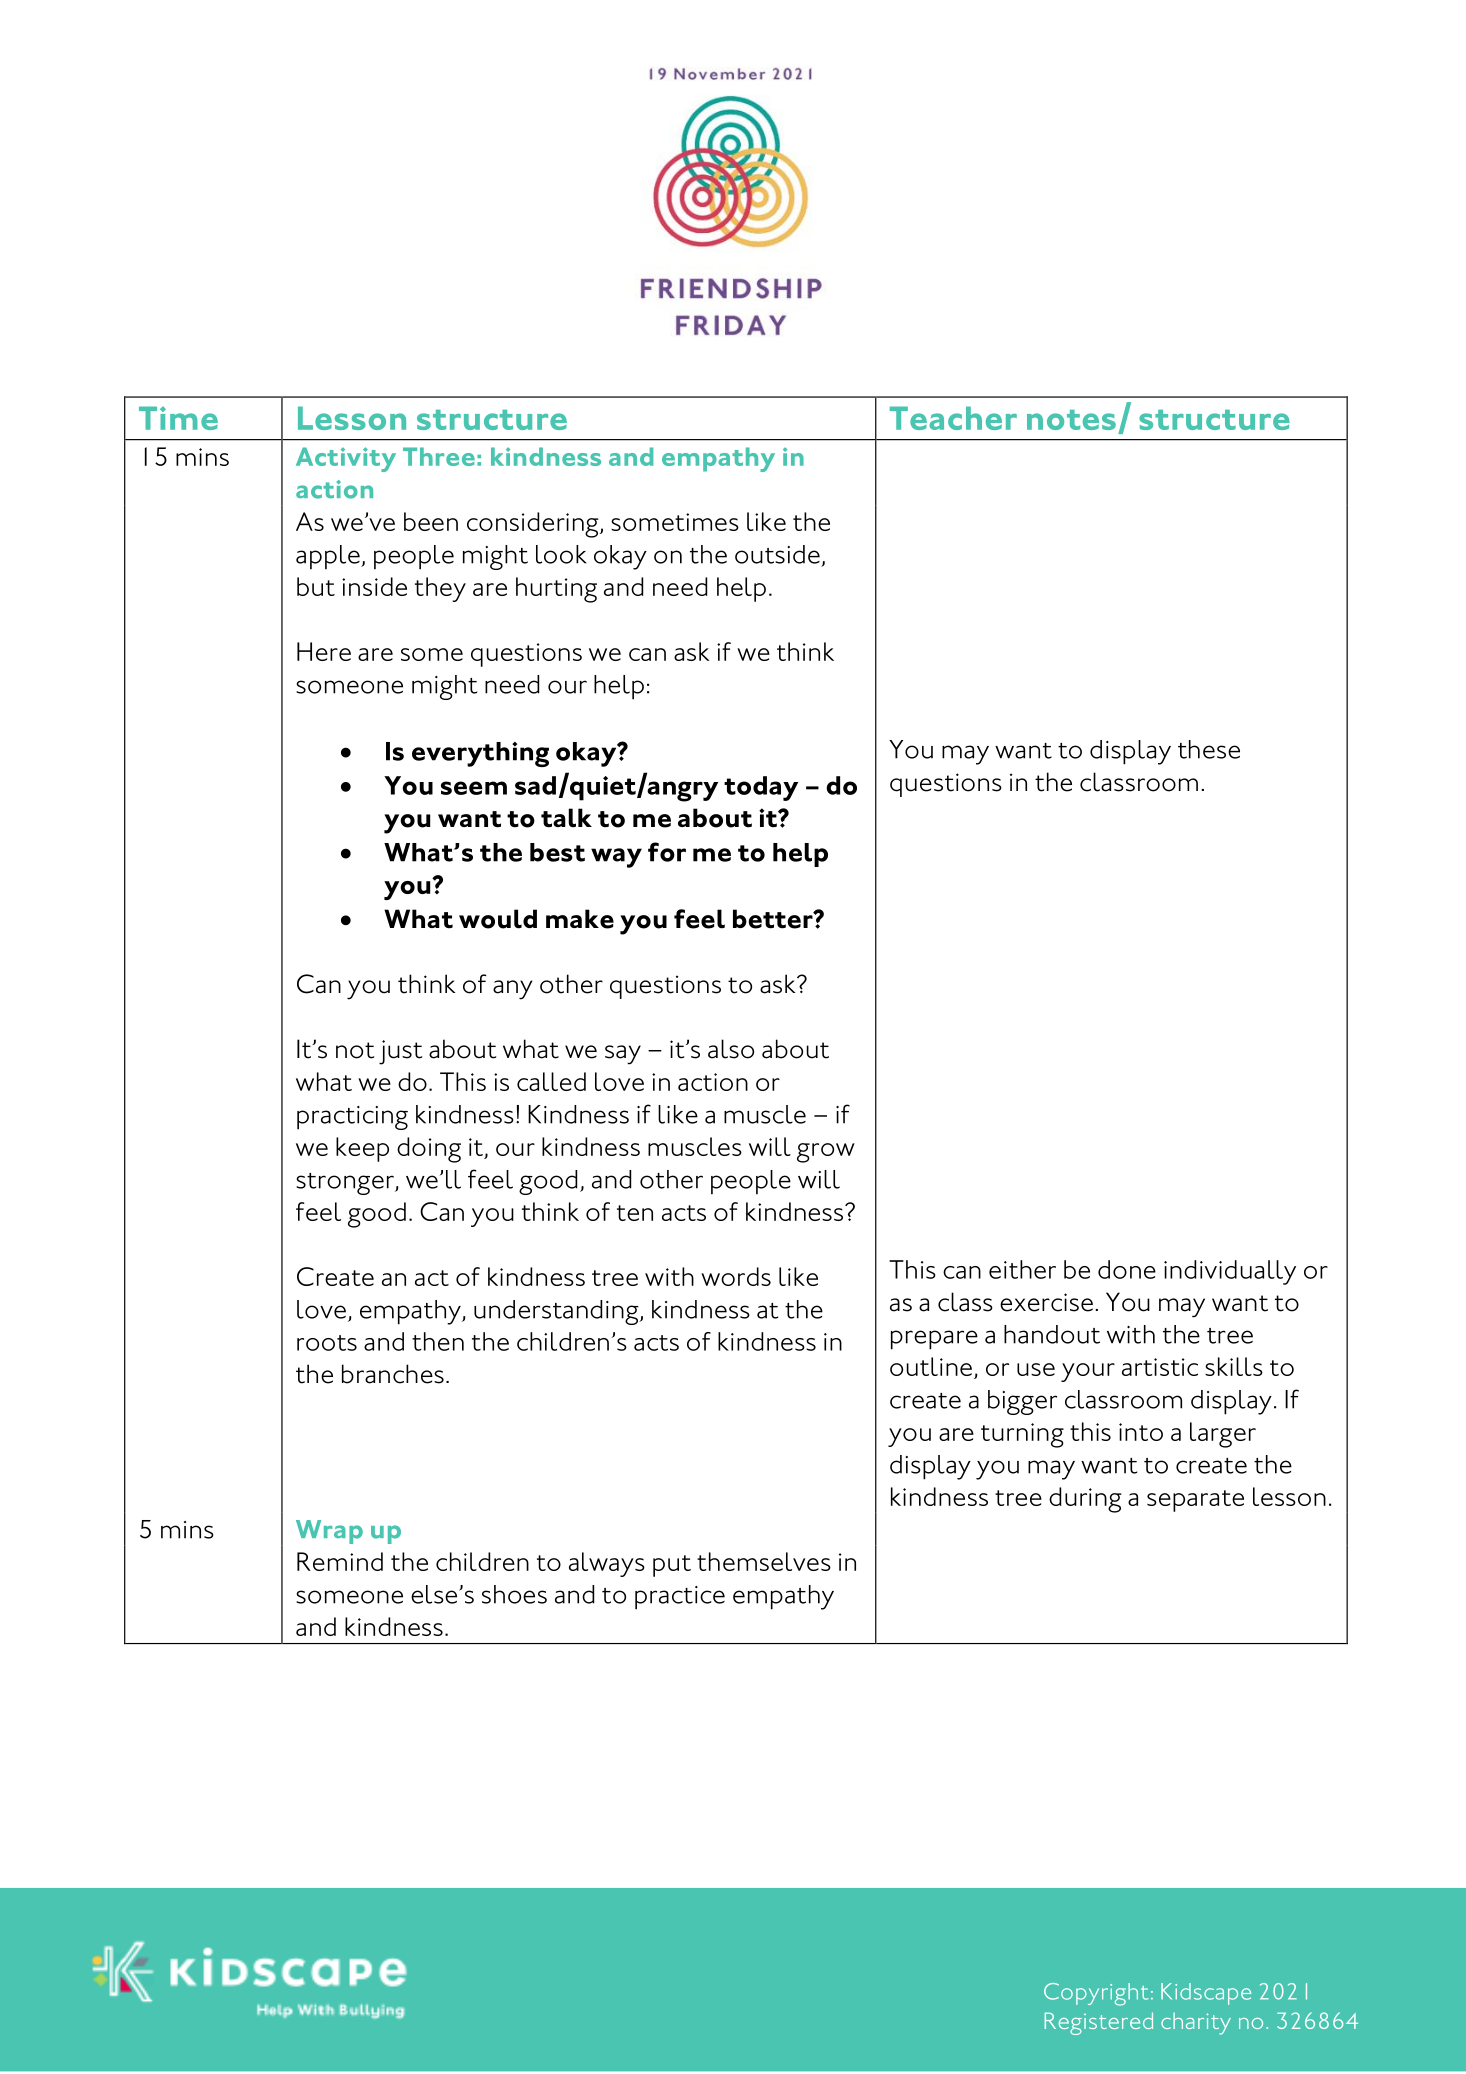 Image resolution: width=1466 pixels, height=2074 pixels. What do you see at coordinates (764, 1561) in the image?
I see `themselves` at bounding box center [764, 1561].
